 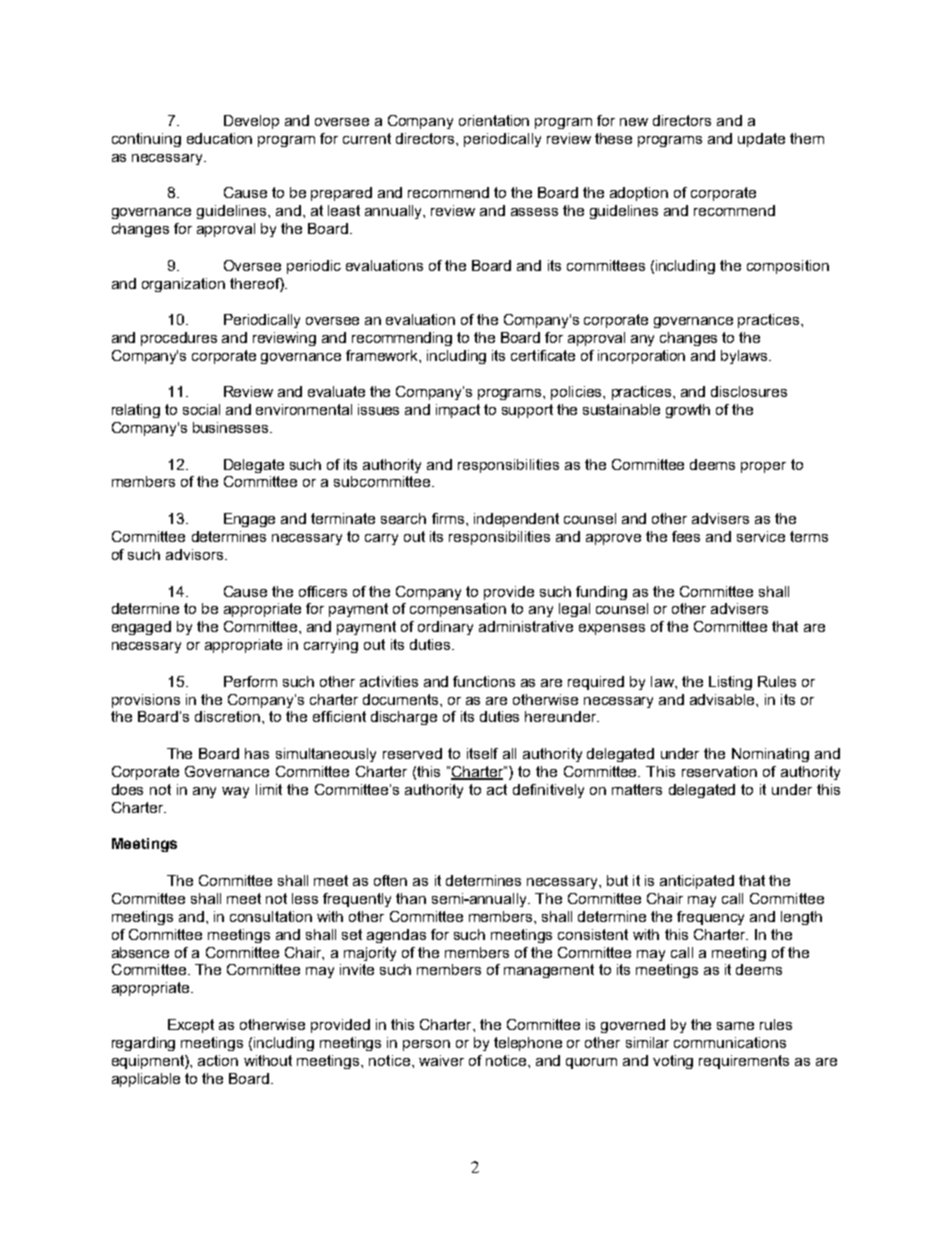 What do you see at coordinates (271, 916) in the document?
I see `consultation` at bounding box center [271, 916].
